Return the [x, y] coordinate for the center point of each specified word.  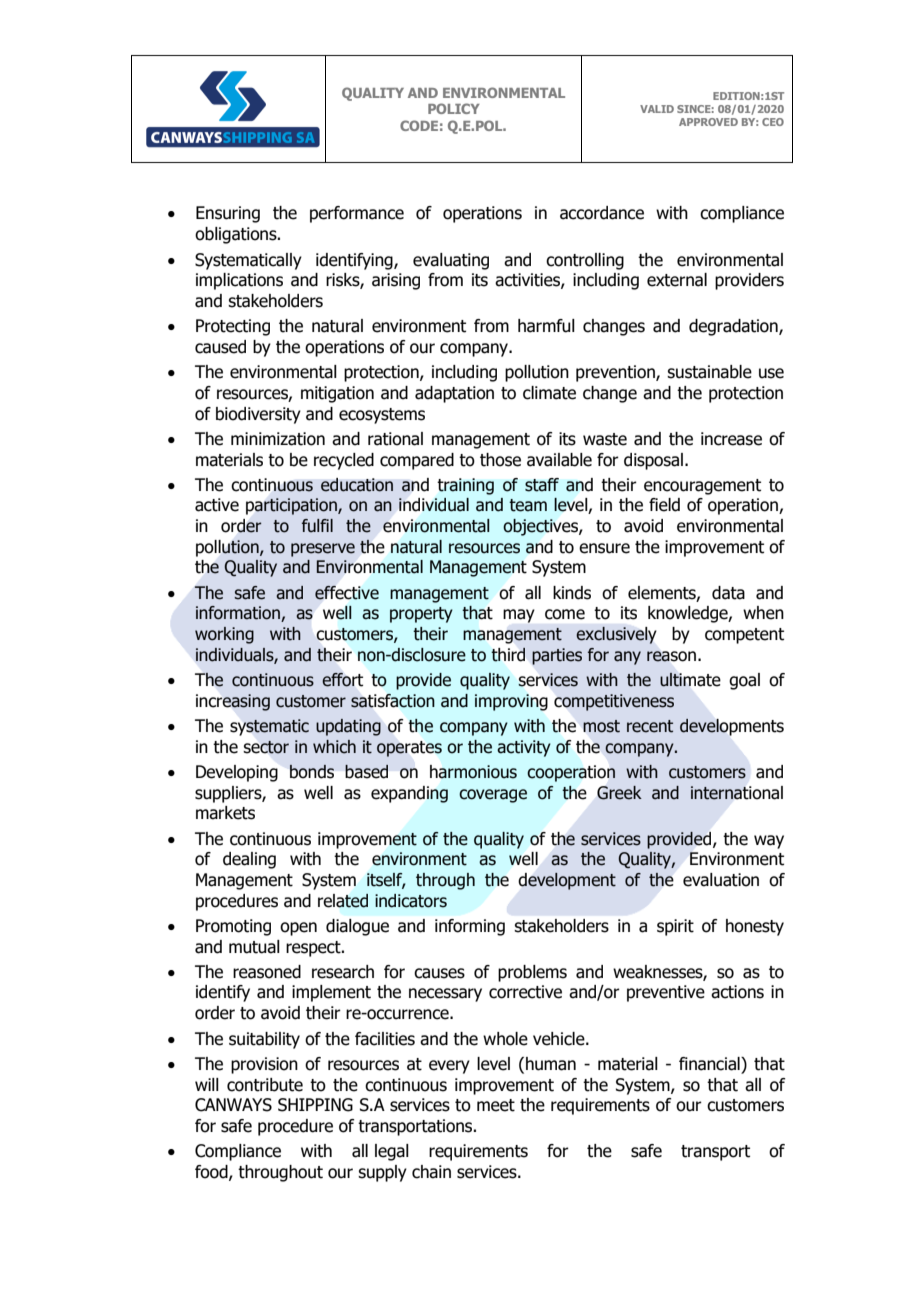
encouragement [702, 487]
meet [496, 1105]
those [500, 460]
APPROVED [708, 122]
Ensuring [228, 214]
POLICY [454, 108]
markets [225, 813]
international [737, 793]
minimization [278, 439]
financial [710, 1064]
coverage [493, 796]
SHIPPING [315, 1105]
